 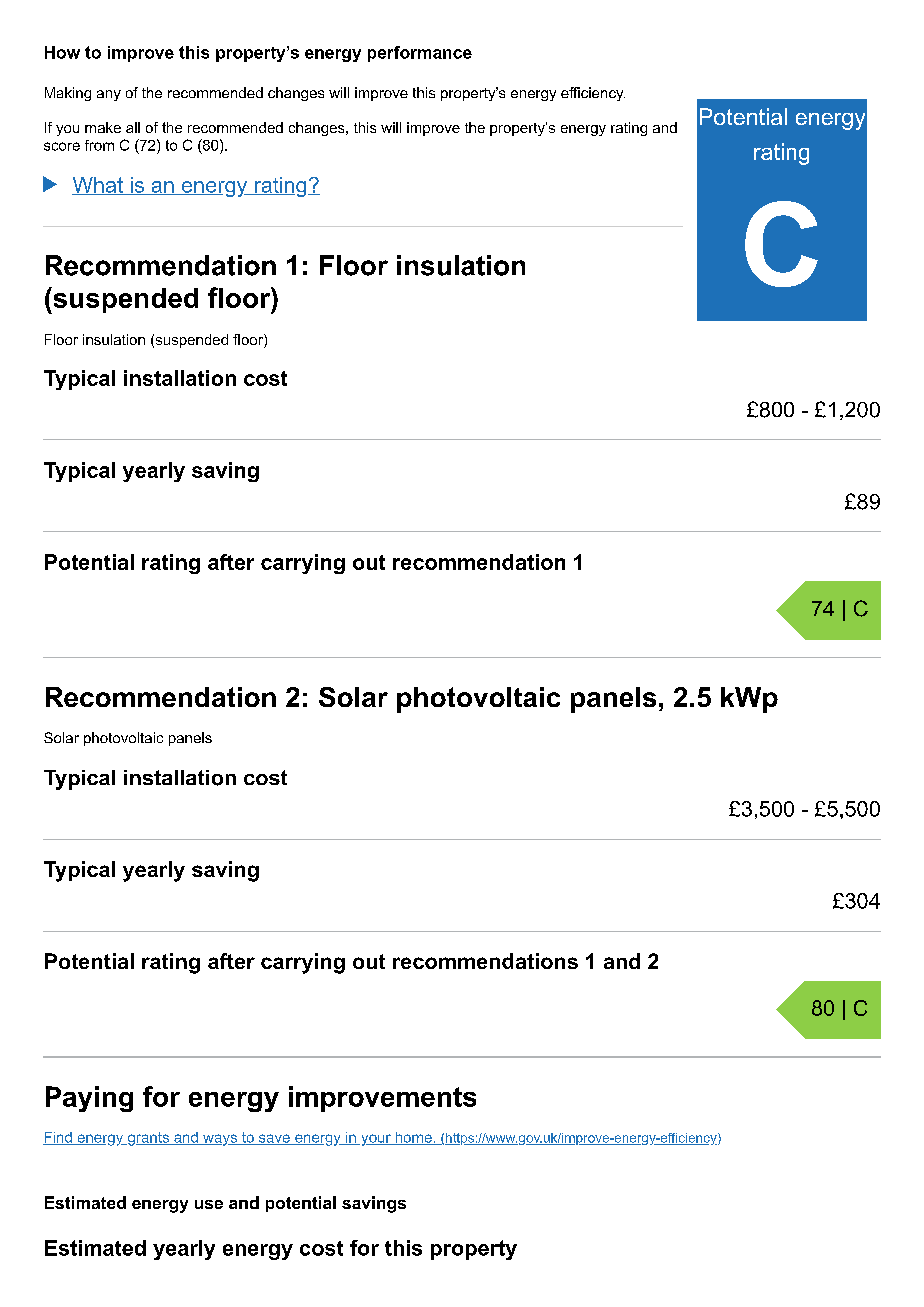 I want to click on ways, so click(x=220, y=1140).
